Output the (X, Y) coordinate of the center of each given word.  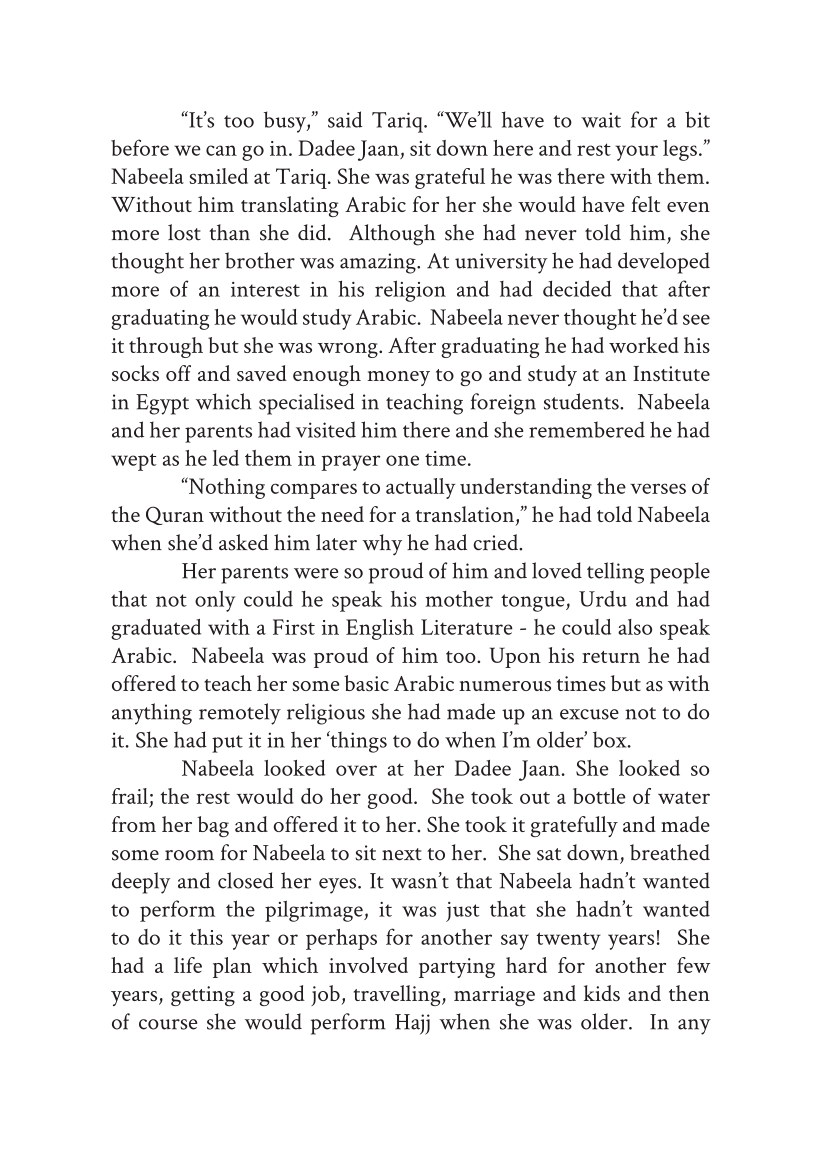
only (215, 601)
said (345, 119)
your (637, 153)
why (382, 545)
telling (615, 573)
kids (602, 993)
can (221, 150)
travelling (398, 995)
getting (203, 996)
